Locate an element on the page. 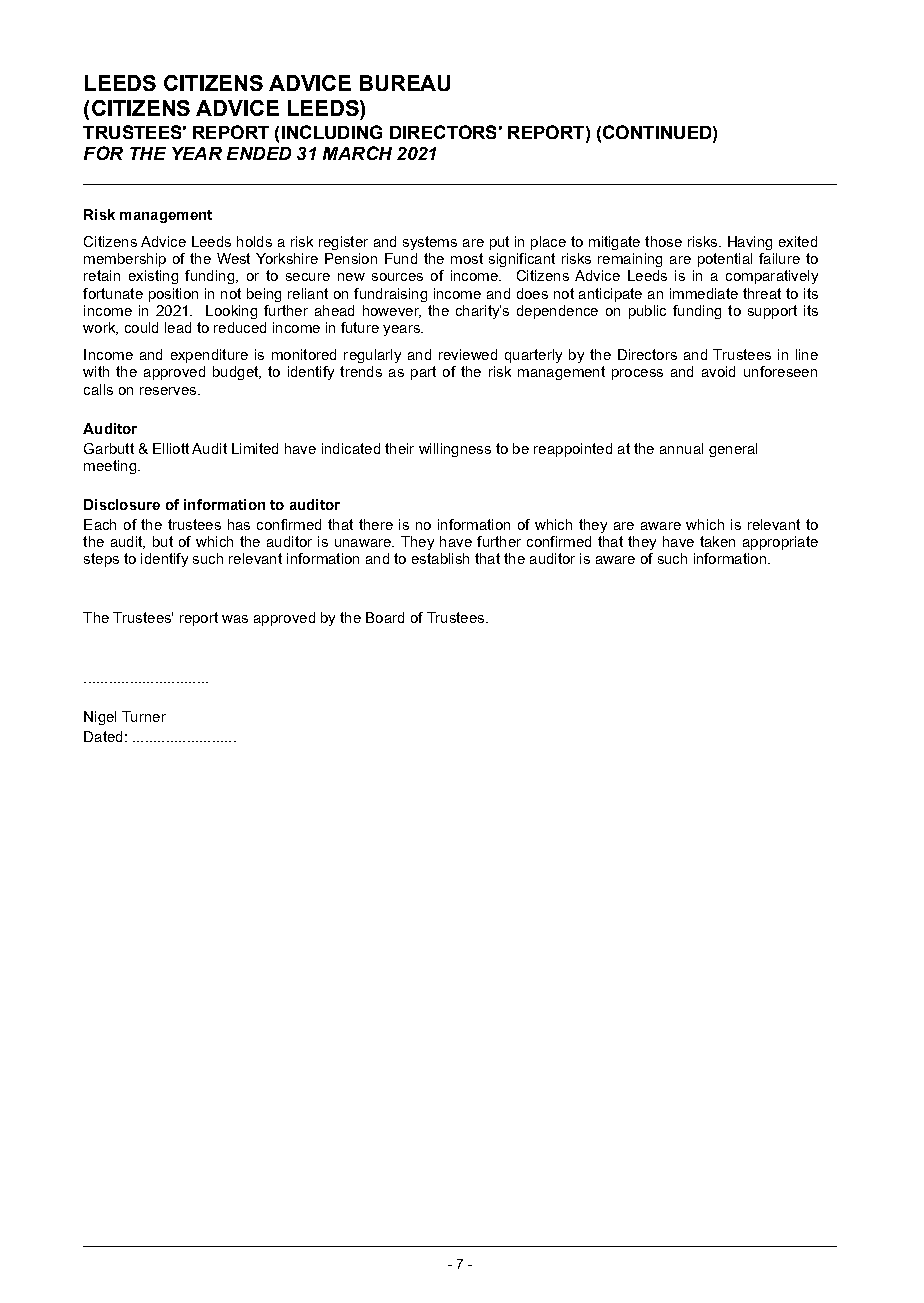  Having is located at coordinates (750, 243).
